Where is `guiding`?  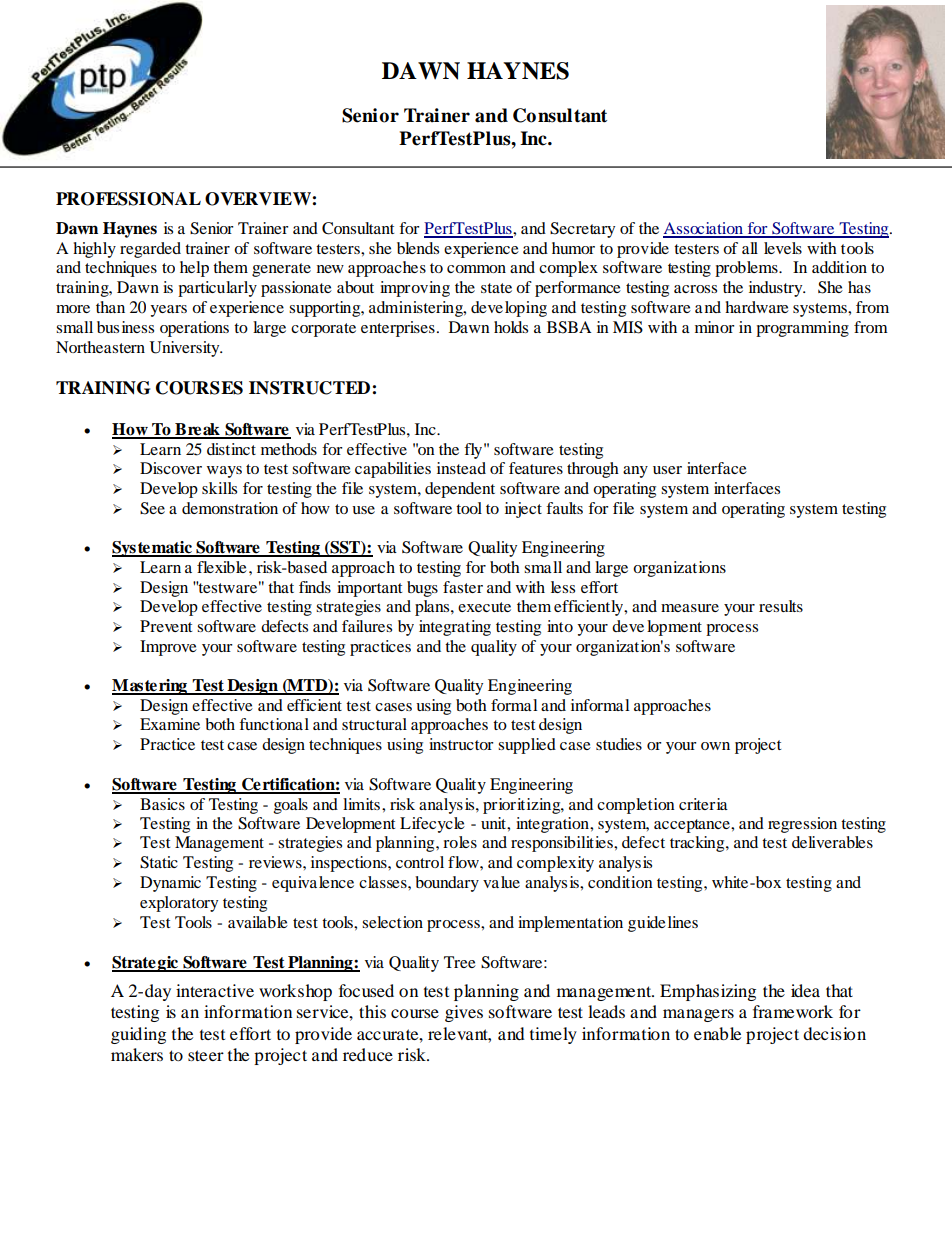 guiding is located at coordinates (138, 1035).
